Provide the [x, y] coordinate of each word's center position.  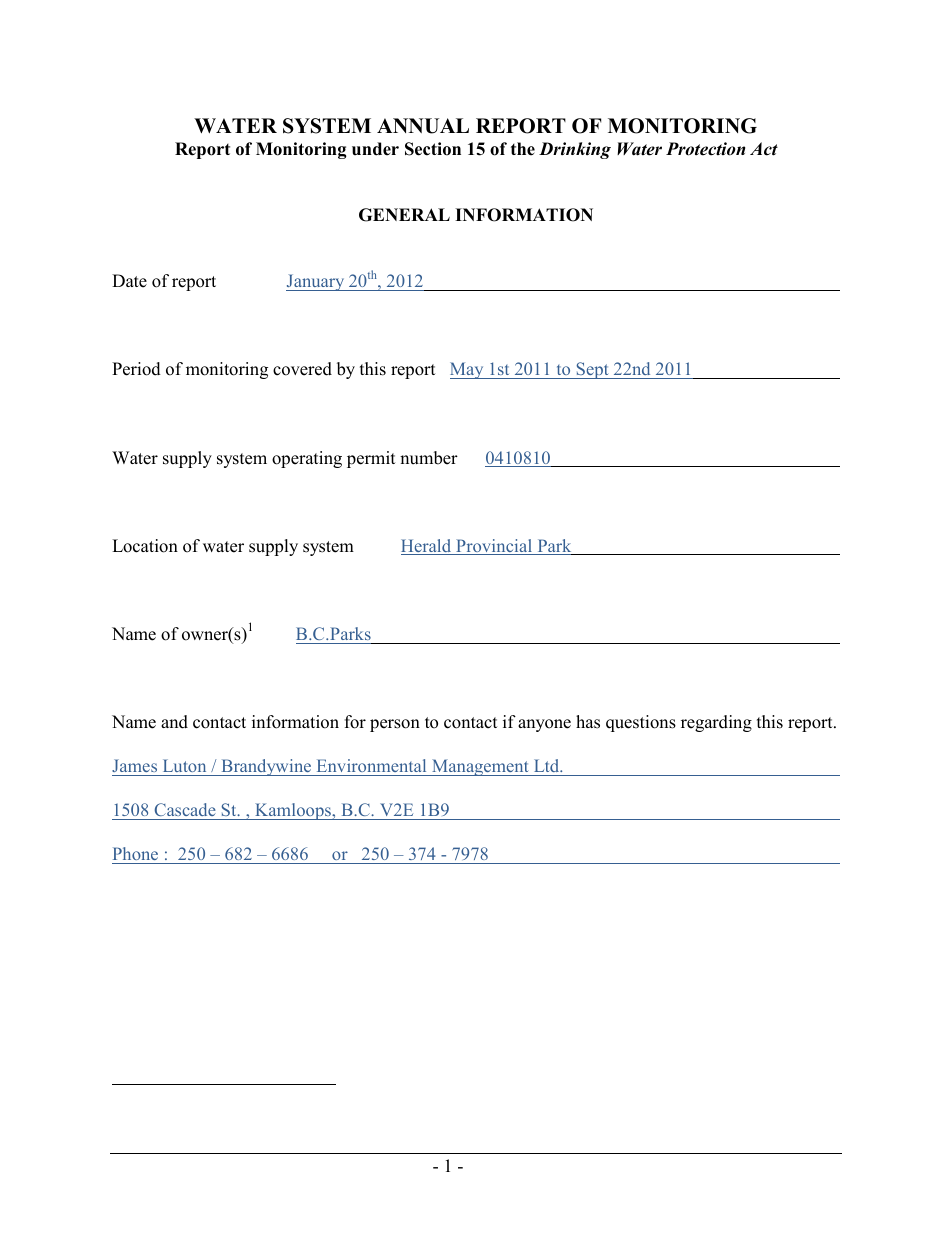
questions [641, 723]
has [588, 722]
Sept [592, 370]
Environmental [371, 767]
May [468, 370]
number [429, 458]
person [395, 725]
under [375, 149]
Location [145, 546]
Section [433, 149]
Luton [184, 767]
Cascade [185, 811]
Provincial [494, 547]
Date [129, 281]
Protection [705, 149]
